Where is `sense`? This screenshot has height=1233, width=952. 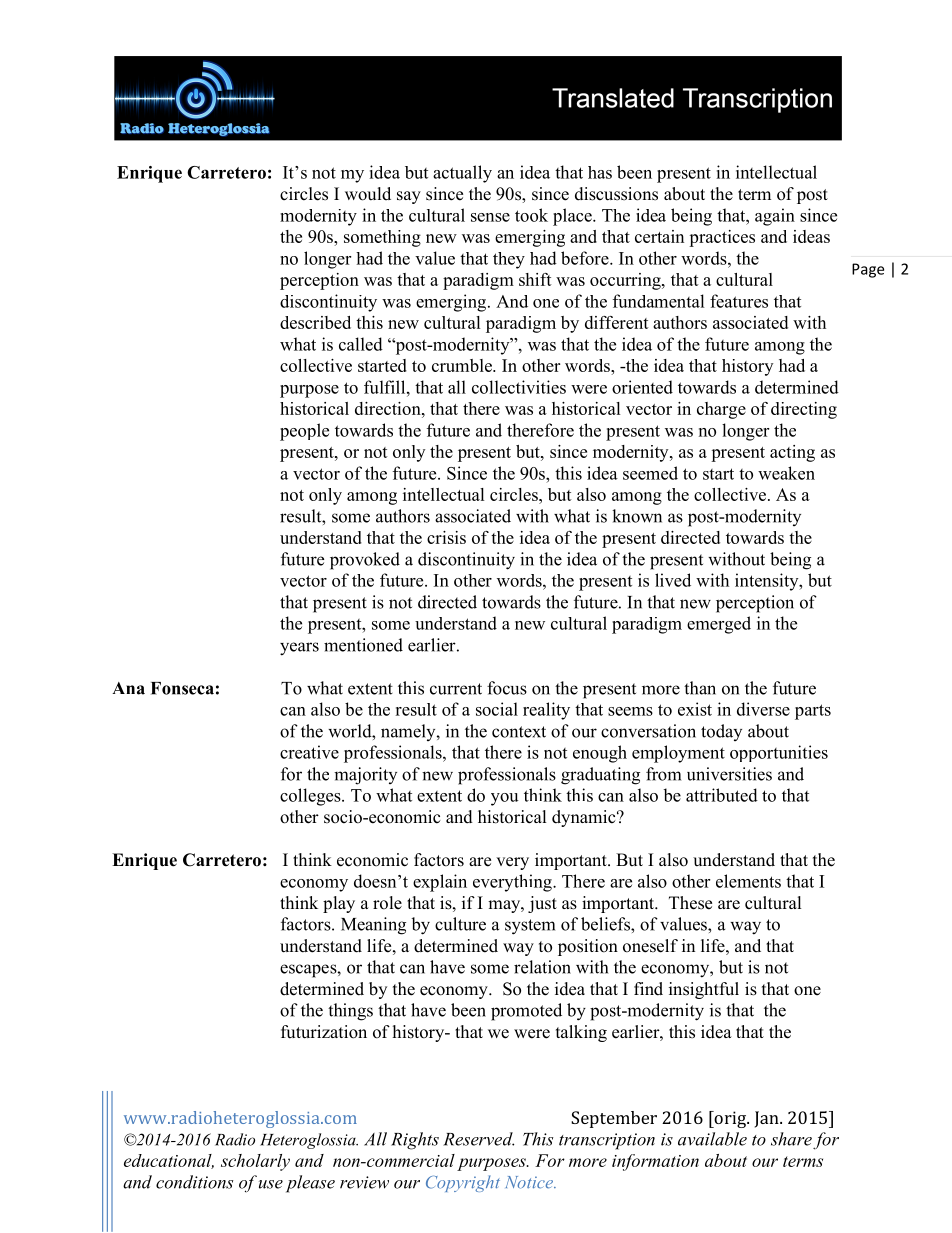 sense is located at coordinates (490, 217).
